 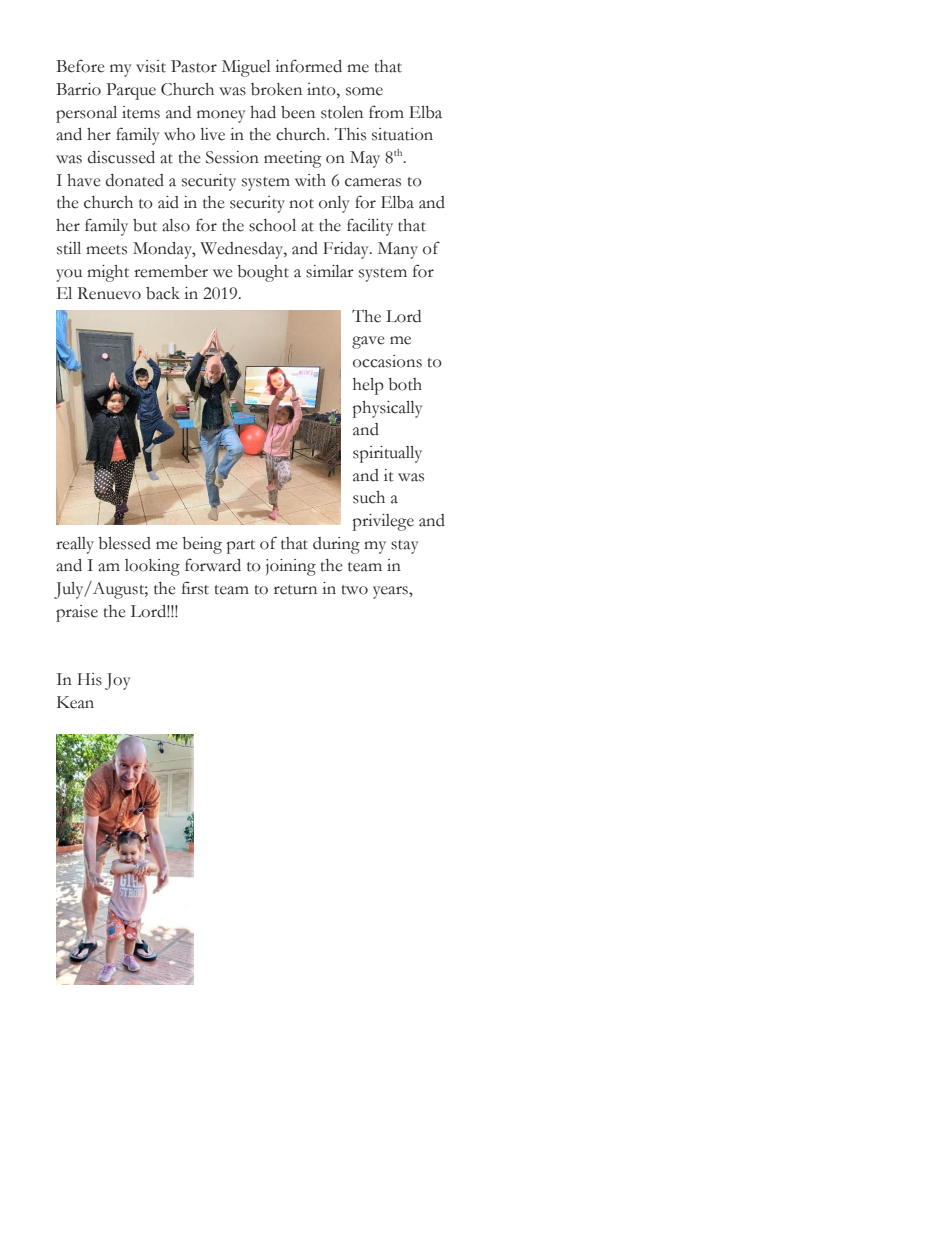 What do you see at coordinates (118, 681) in the image?
I see `Joy` at bounding box center [118, 681].
